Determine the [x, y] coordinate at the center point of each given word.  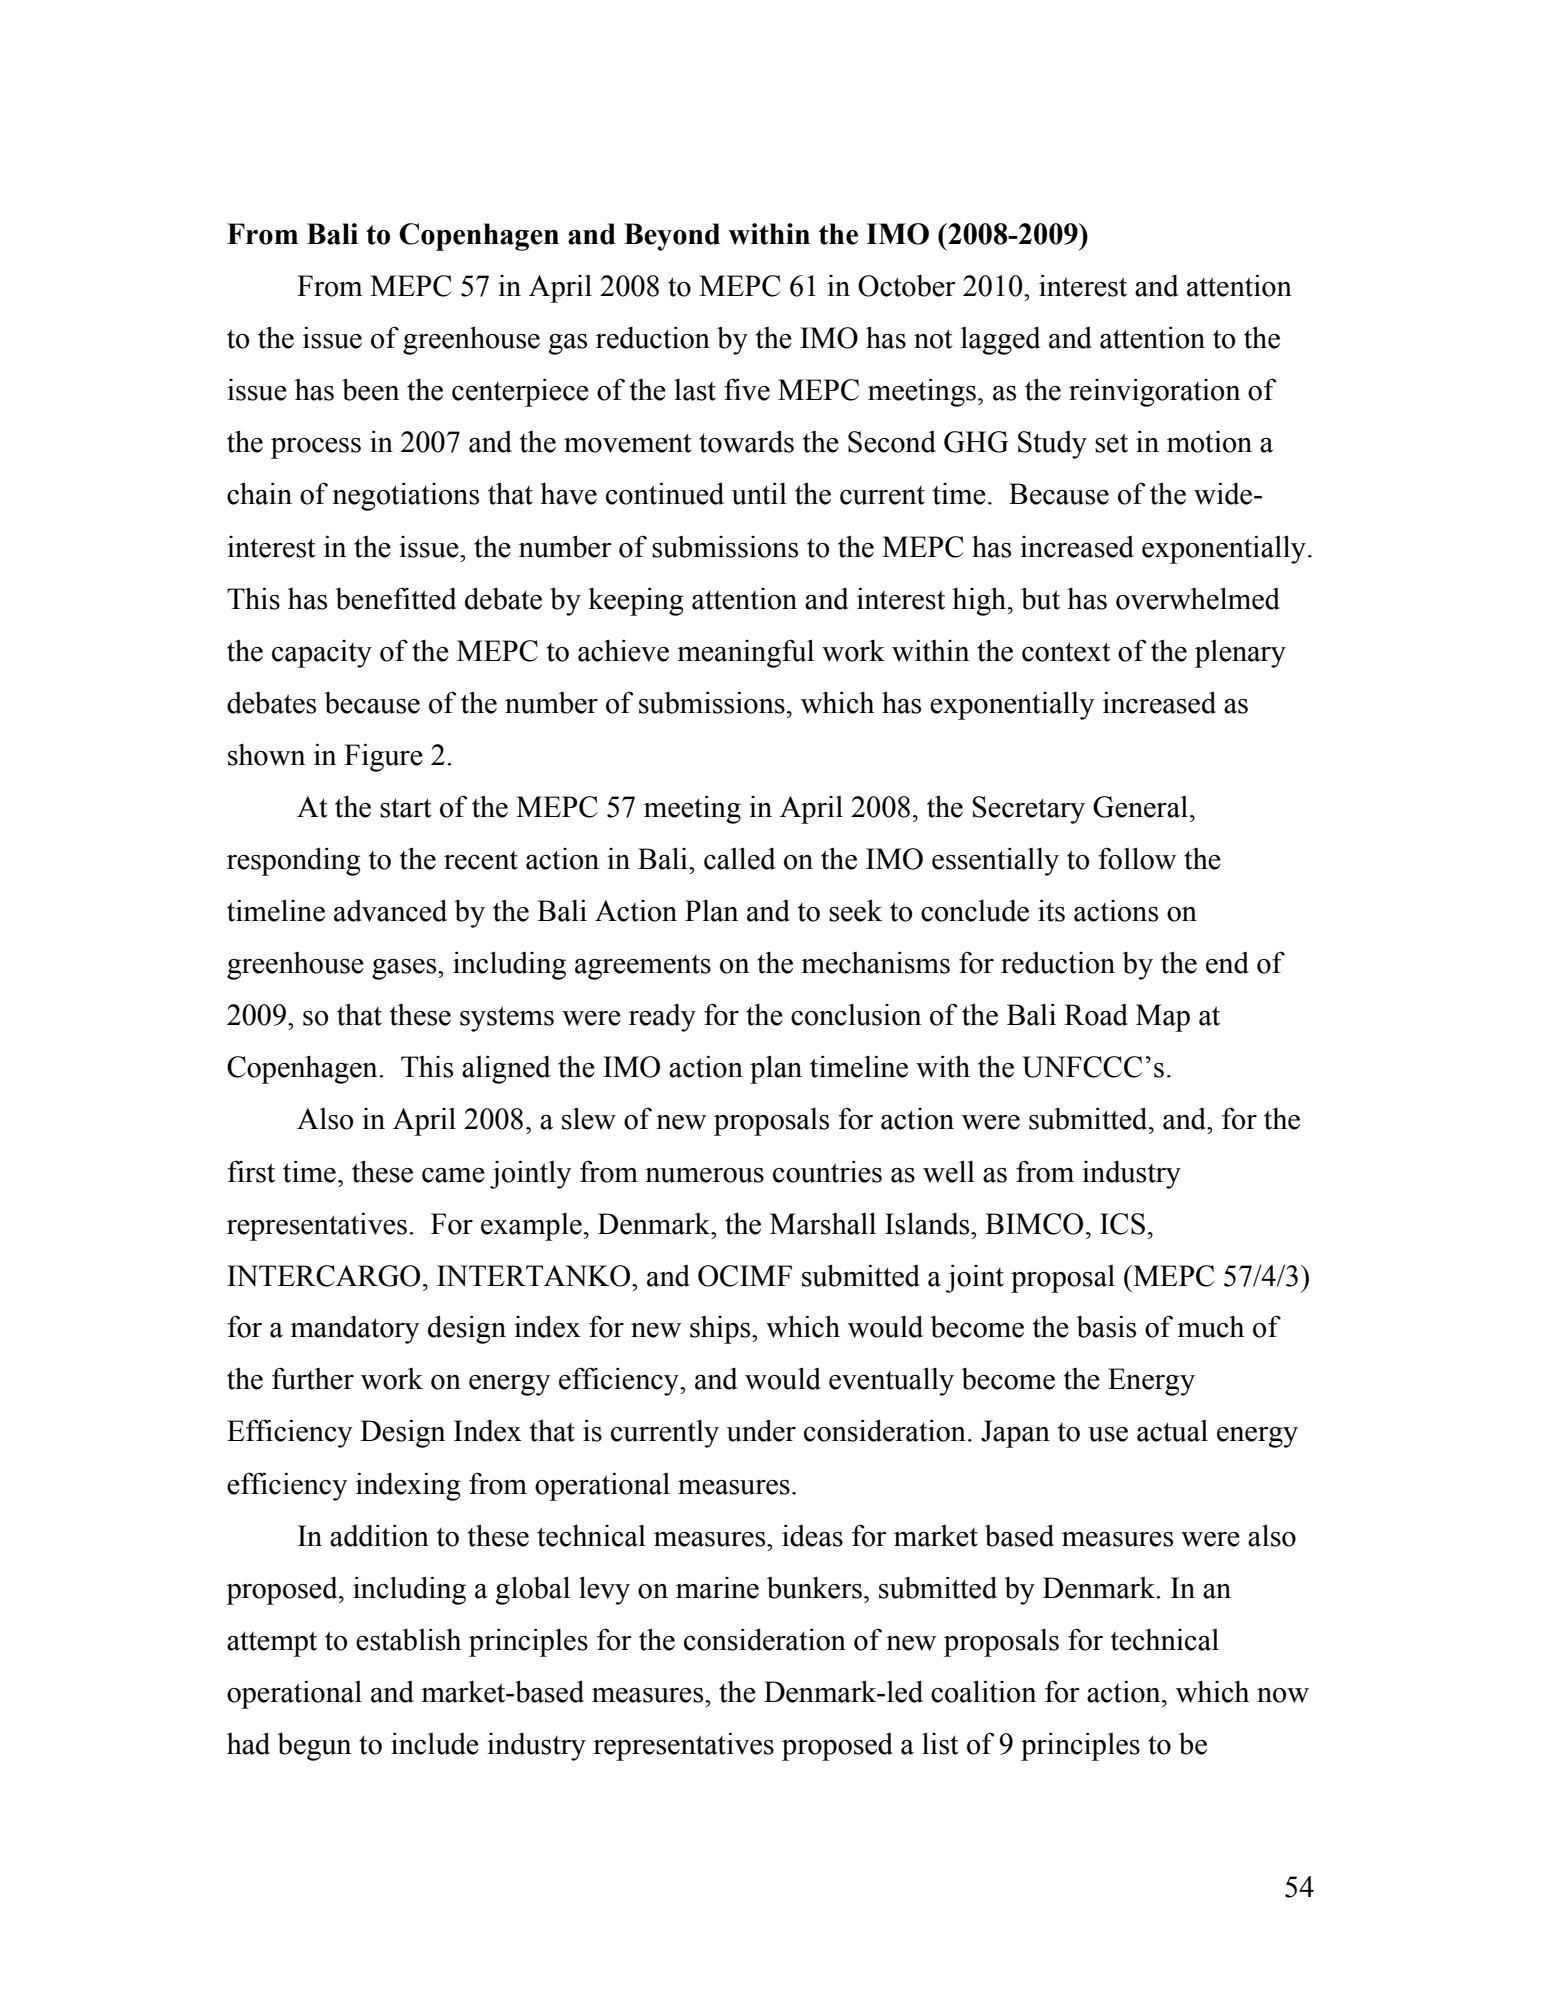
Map [1163, 1018]
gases [405, 969]
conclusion [856, 1015]
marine [717, 1588]
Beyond [672, 237]
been [370, 389]
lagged [1000, 341]
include [435, 1743]
